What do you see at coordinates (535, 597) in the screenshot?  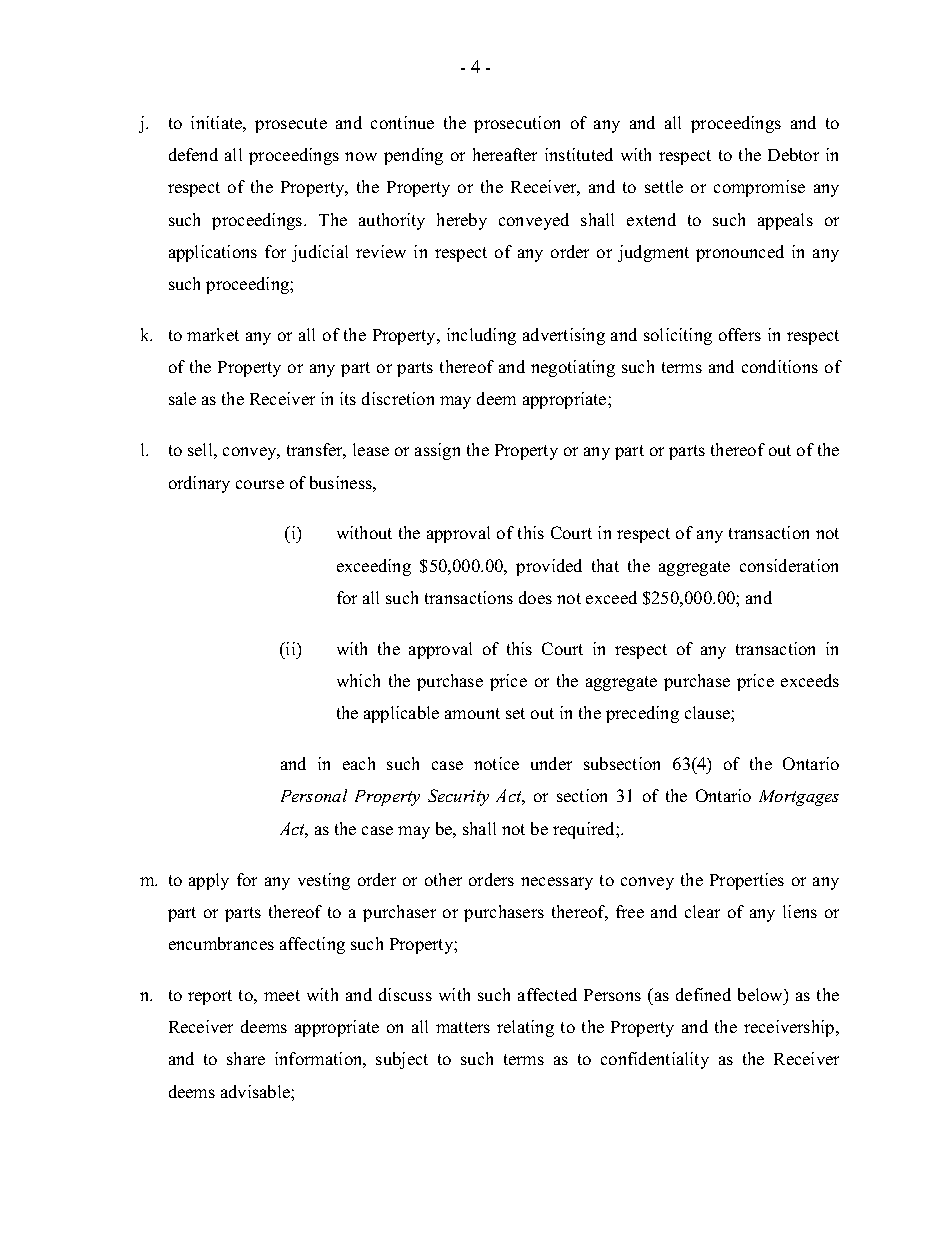 I see `does` at bounding box center [535, 597].
